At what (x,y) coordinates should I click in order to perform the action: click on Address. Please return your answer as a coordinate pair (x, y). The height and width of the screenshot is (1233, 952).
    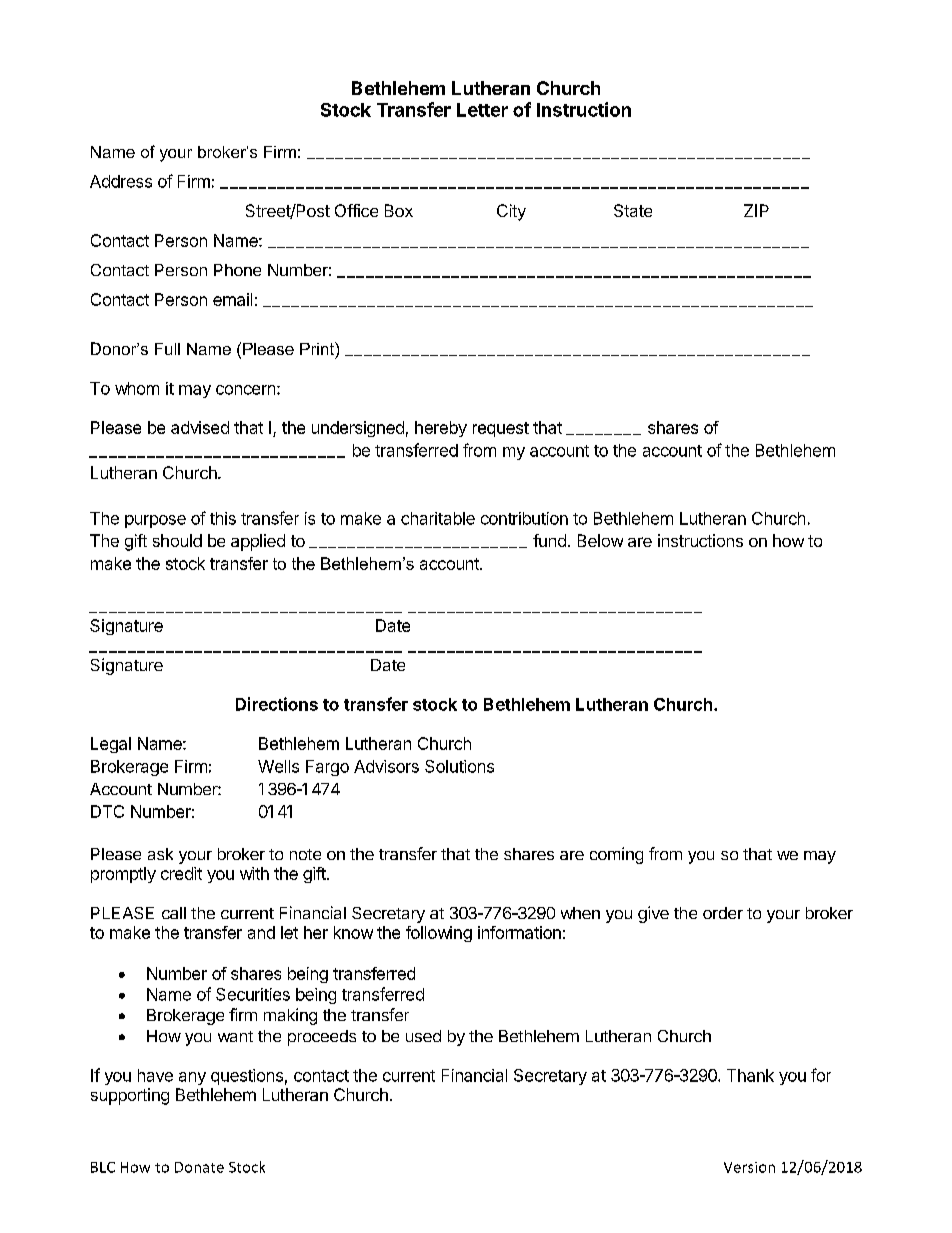
    Looking at the image, I should click on (121, 181).
